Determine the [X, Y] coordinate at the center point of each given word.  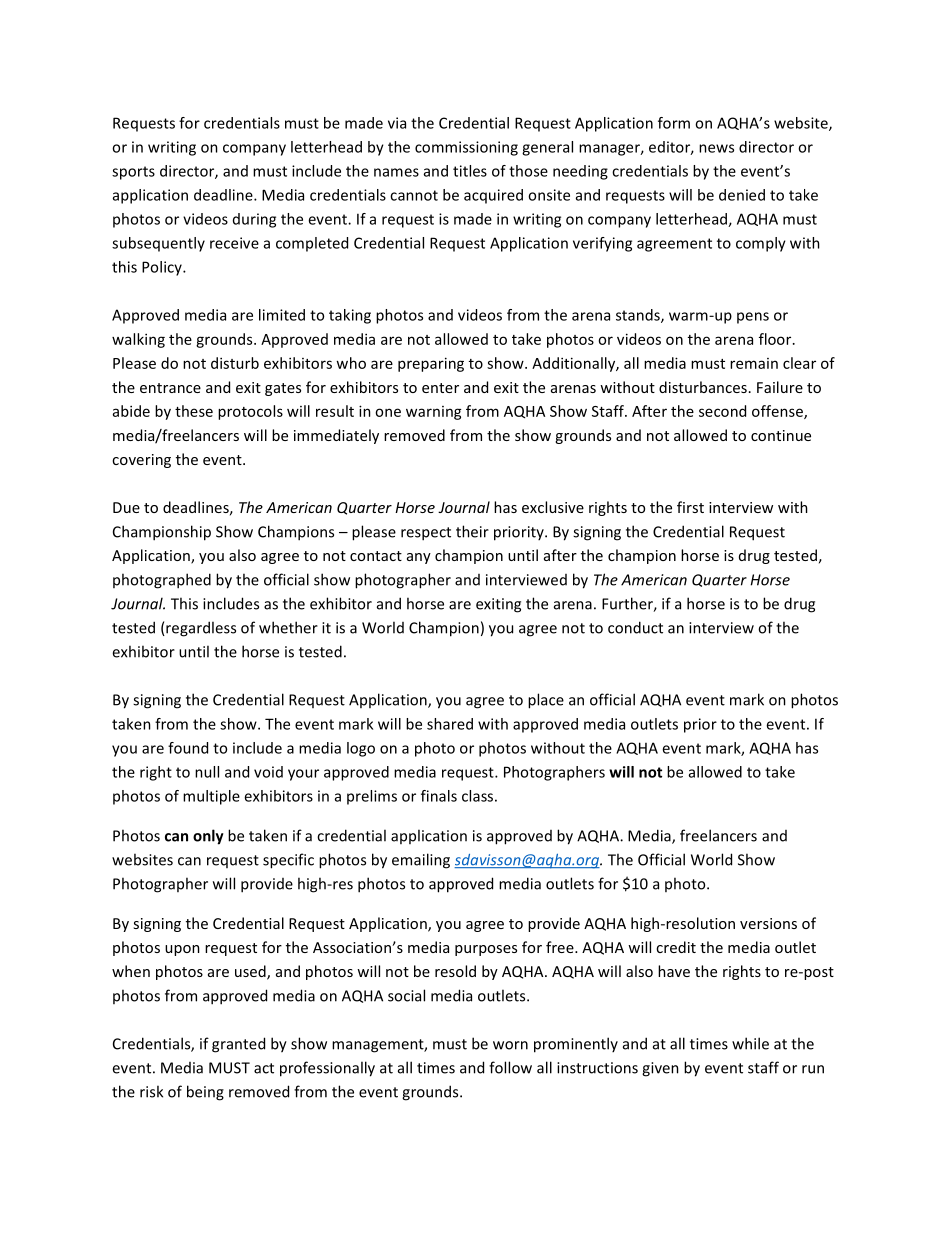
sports [133, 173]
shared [450, 724]
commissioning [466, 148]
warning [434, 413]
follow [510, 1067]
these [194, 411]
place [546, 701]
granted [238, 1045]
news [716, 148]
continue [781, 435]
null [207, 772]
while [750, 1043]
